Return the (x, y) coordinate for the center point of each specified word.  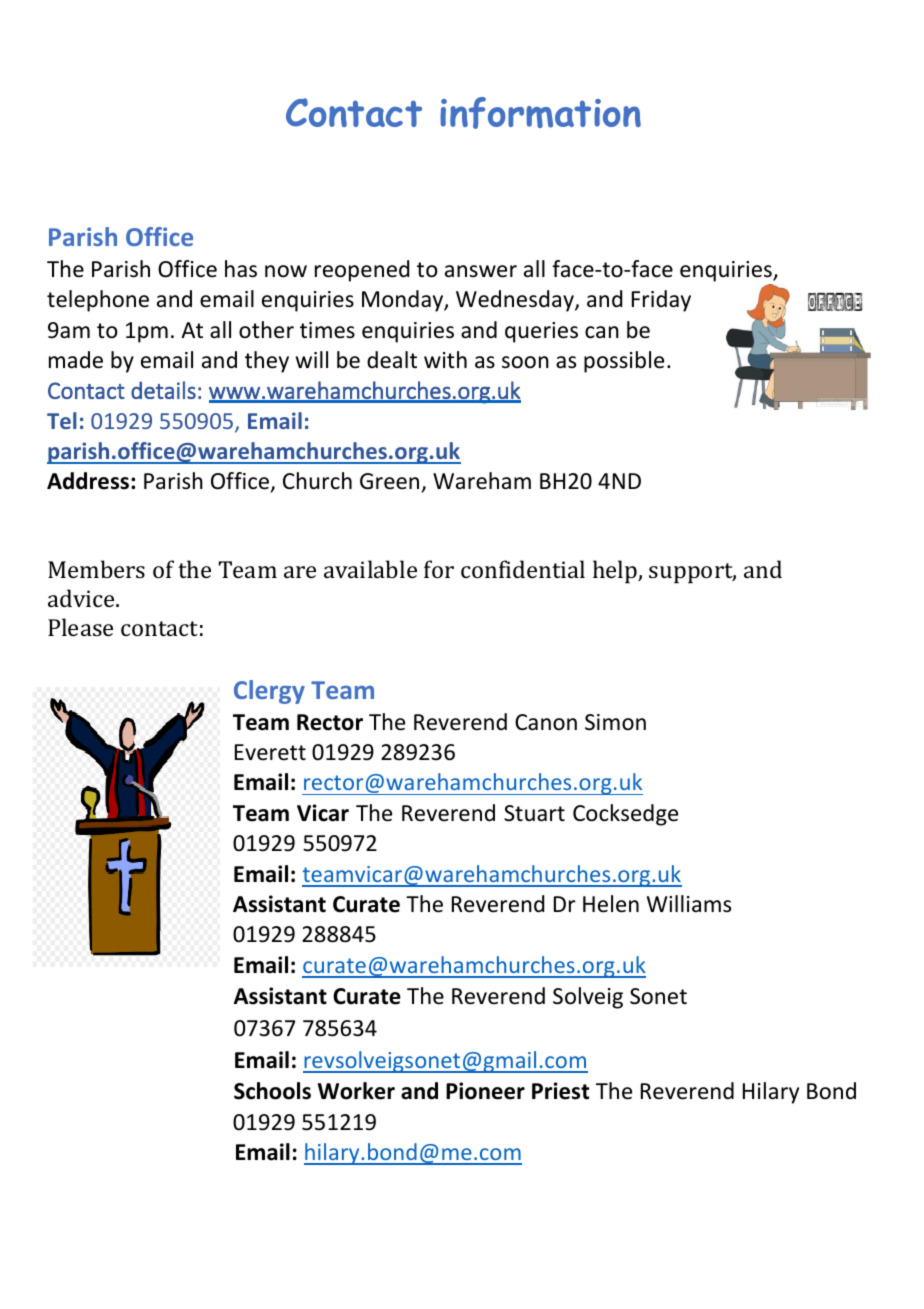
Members (96, 569)
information (540, 113)
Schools (272, 1091)
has (241, 269)
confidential (523, 569)
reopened (362, 271)
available (370, 569)
